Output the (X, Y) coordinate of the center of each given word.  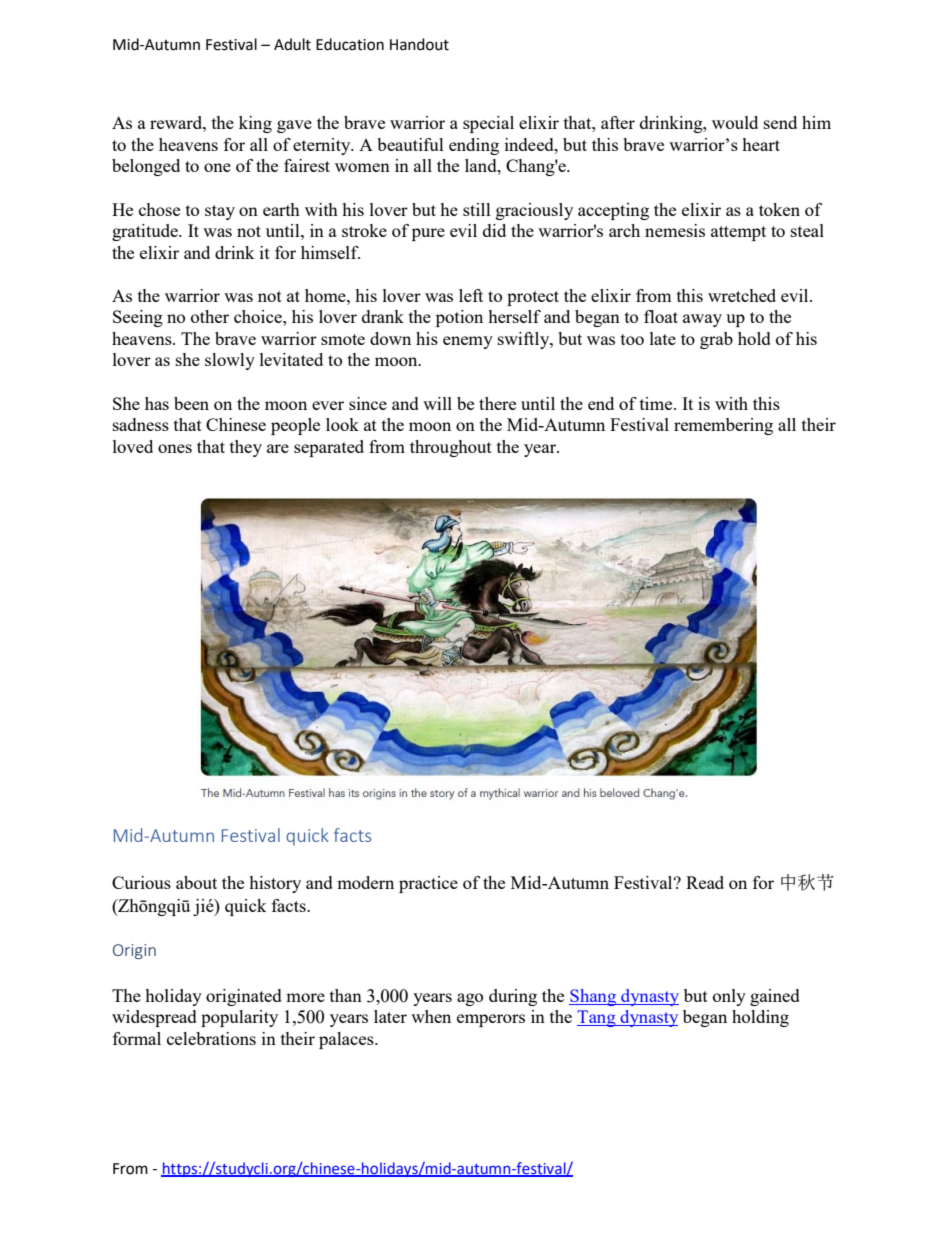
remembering (723, 426)
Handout (419, 44)
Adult (292, 44)
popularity (239, 1018)
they (246, 448)
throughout (451, 448)
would (735, 122)
